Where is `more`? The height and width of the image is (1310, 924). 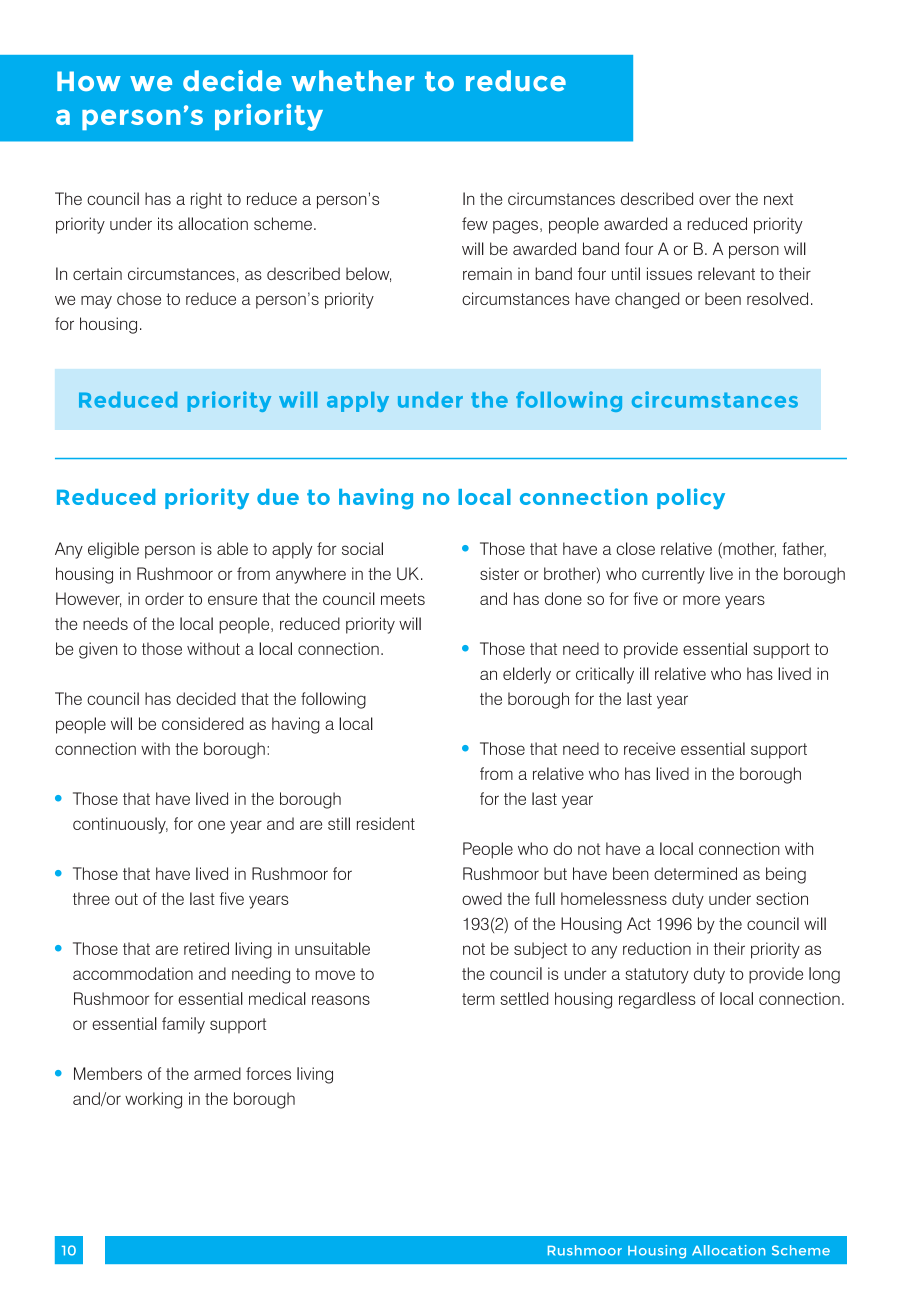
more is located at coordinates (701, 600).
